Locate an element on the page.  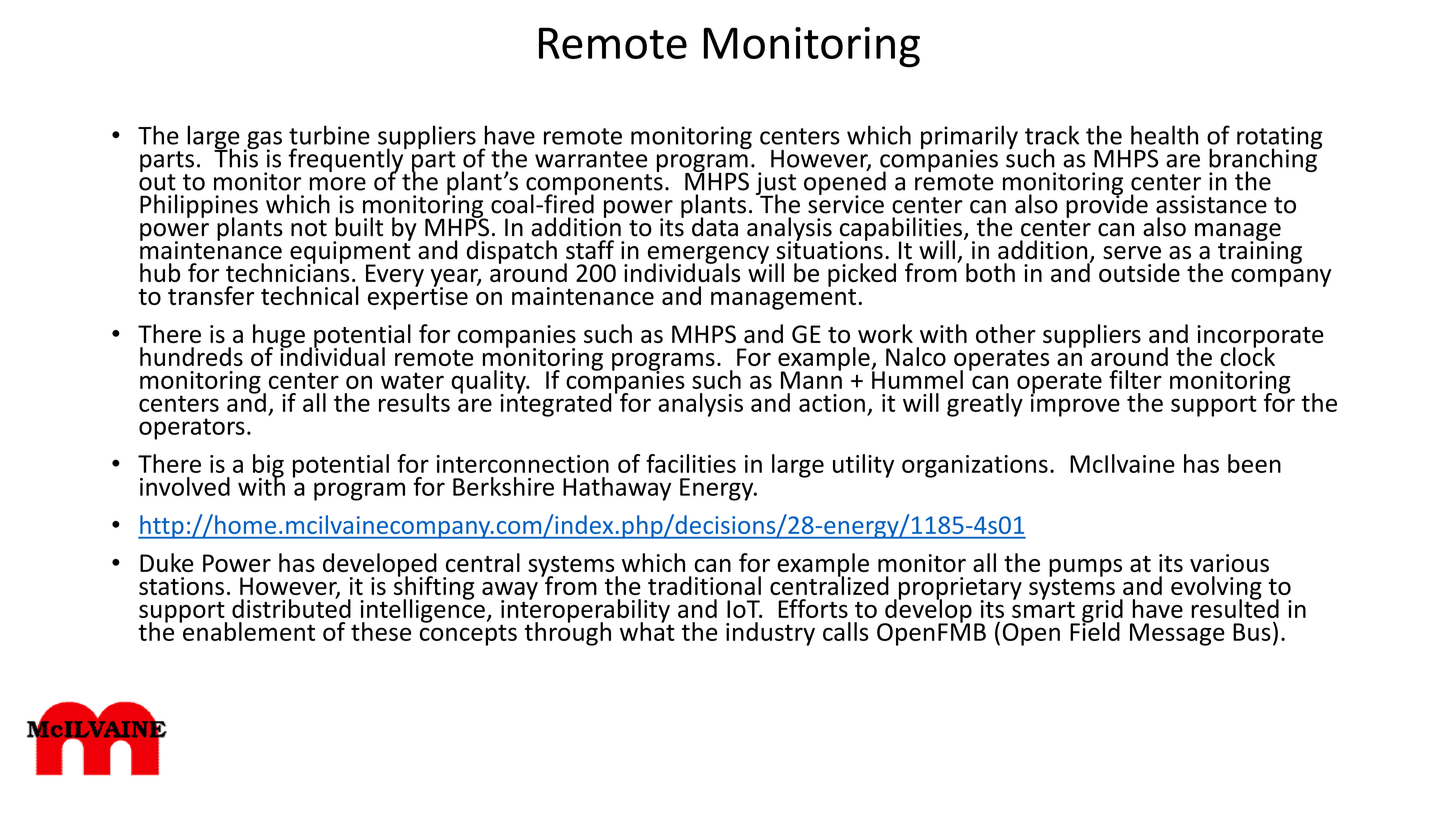
involved is located at coordinates (185, 486).
